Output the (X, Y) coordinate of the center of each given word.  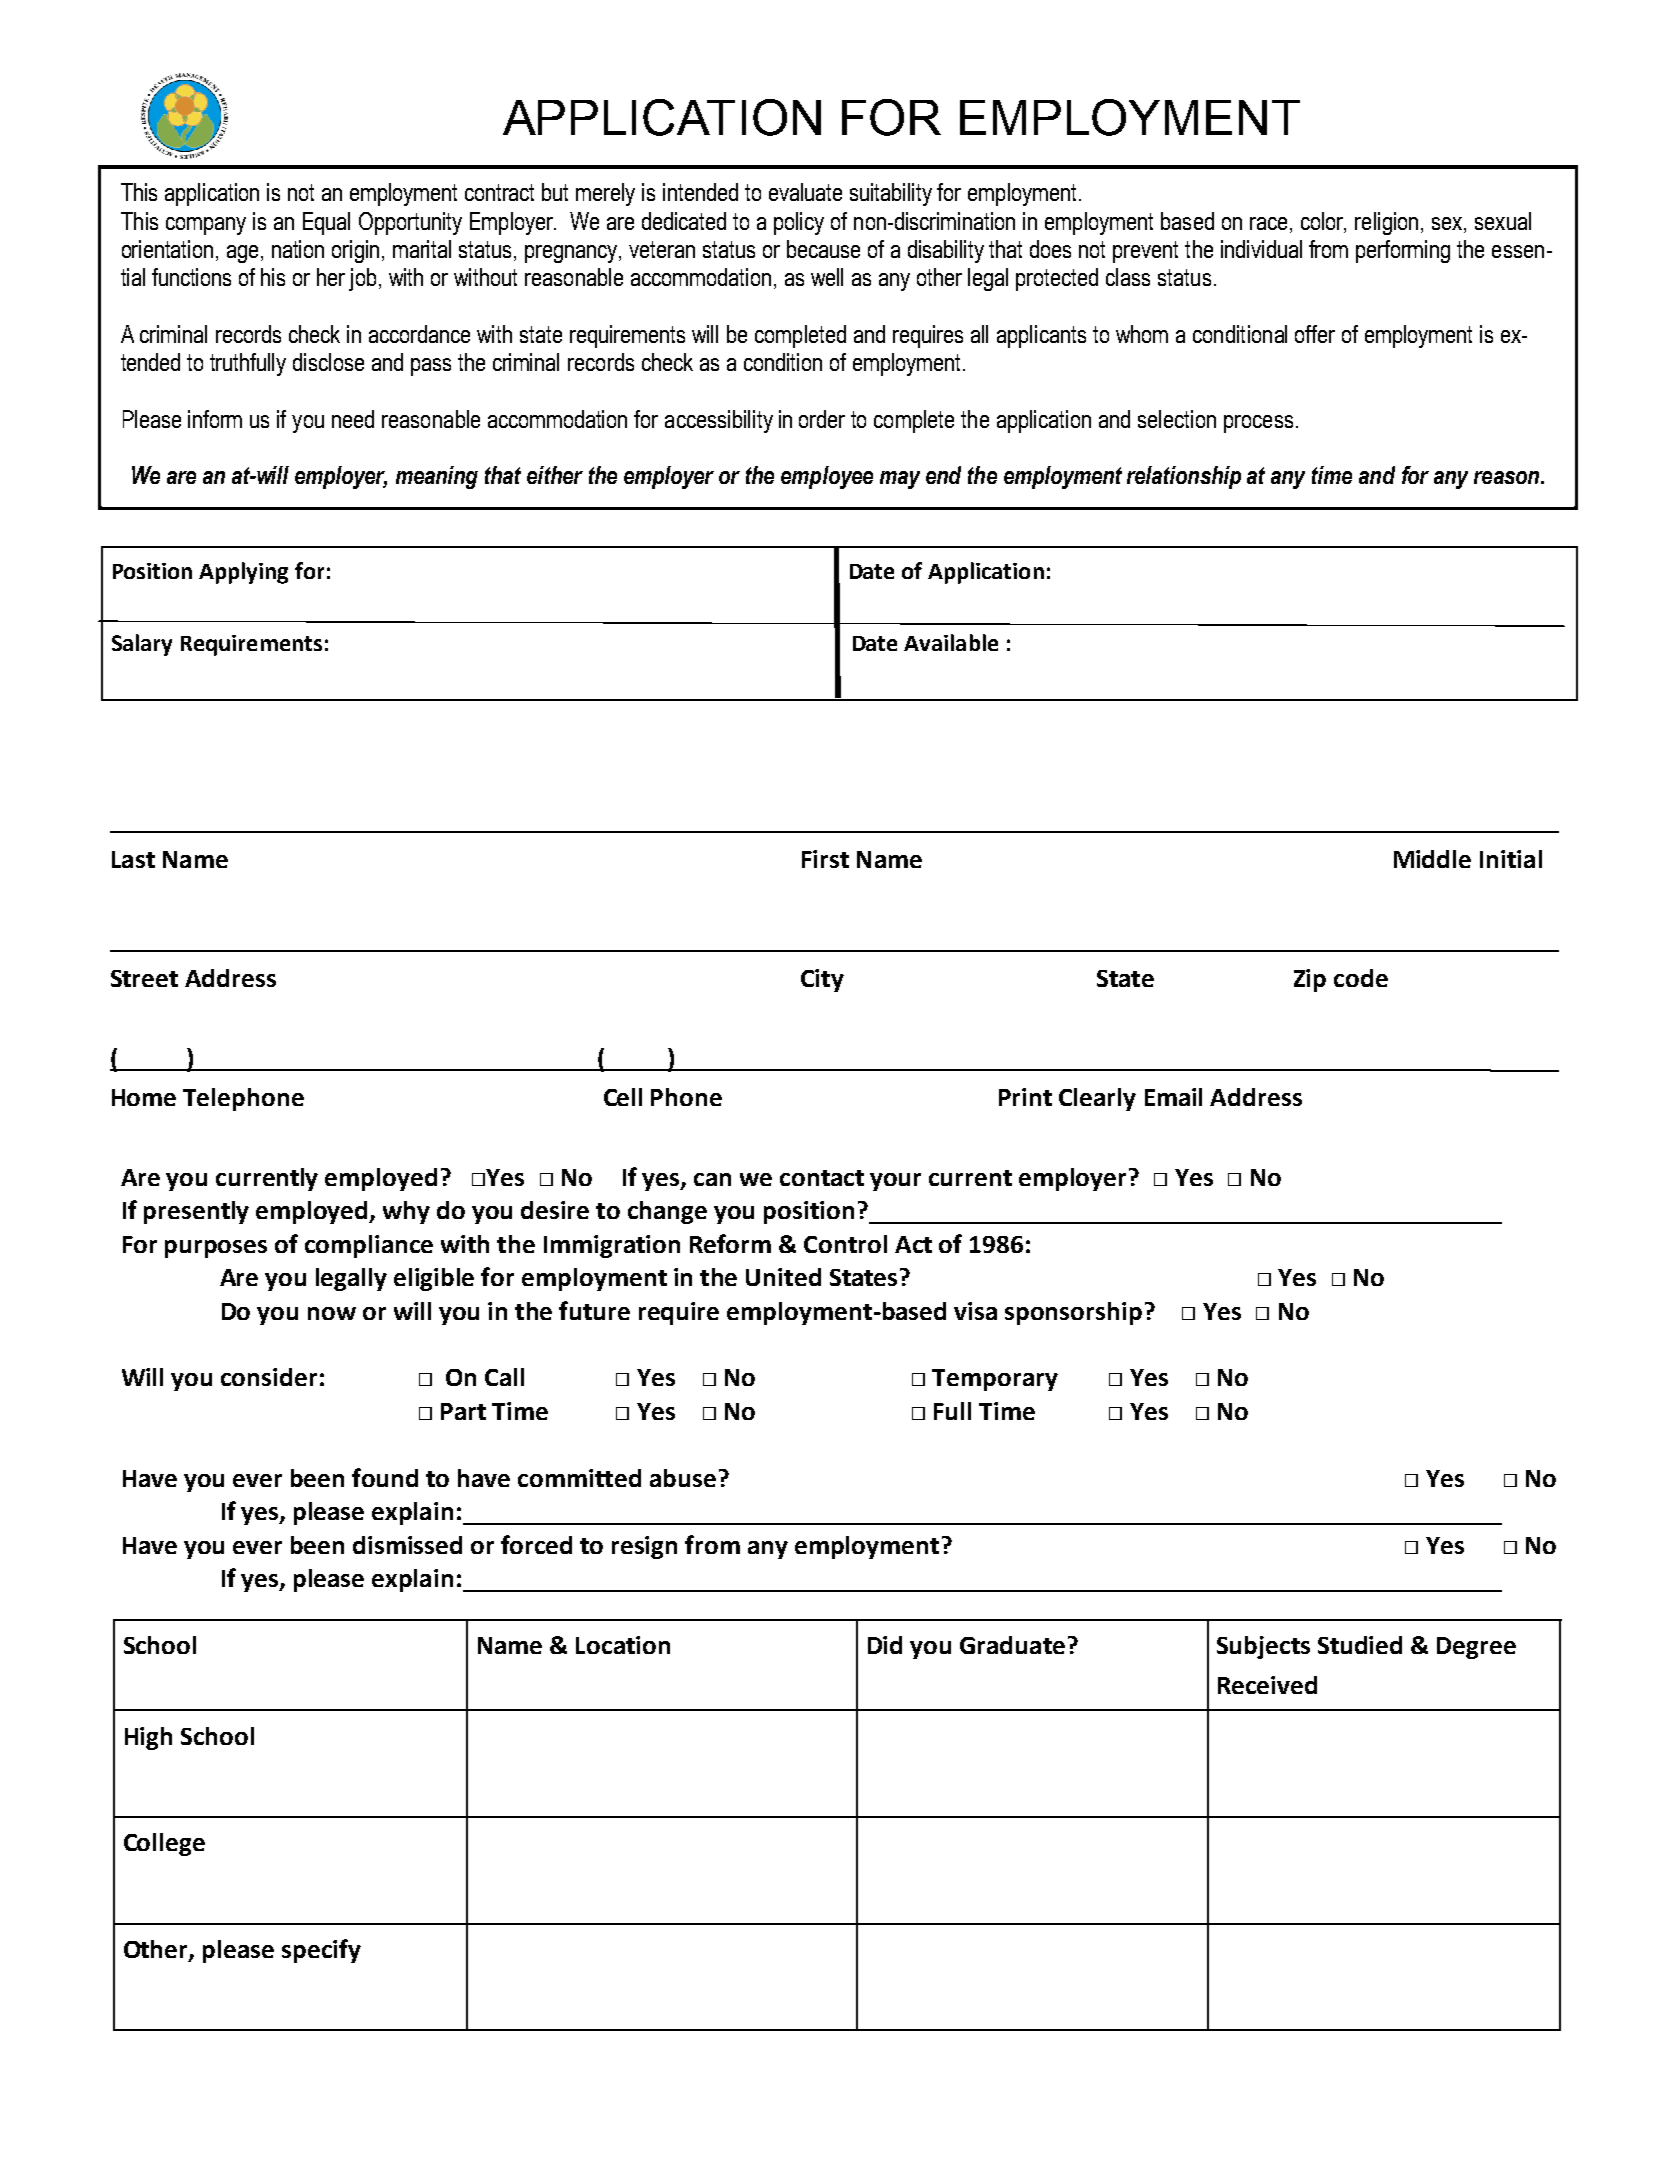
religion (1386, 223)
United (783, 1277)
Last (133, 859)
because (823, 249)
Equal (326, 223)
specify (321, 1951)
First (825, 859)
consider (269, 1377)
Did (885, 1645)
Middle (1432, 859)
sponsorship (1073, 1313)
